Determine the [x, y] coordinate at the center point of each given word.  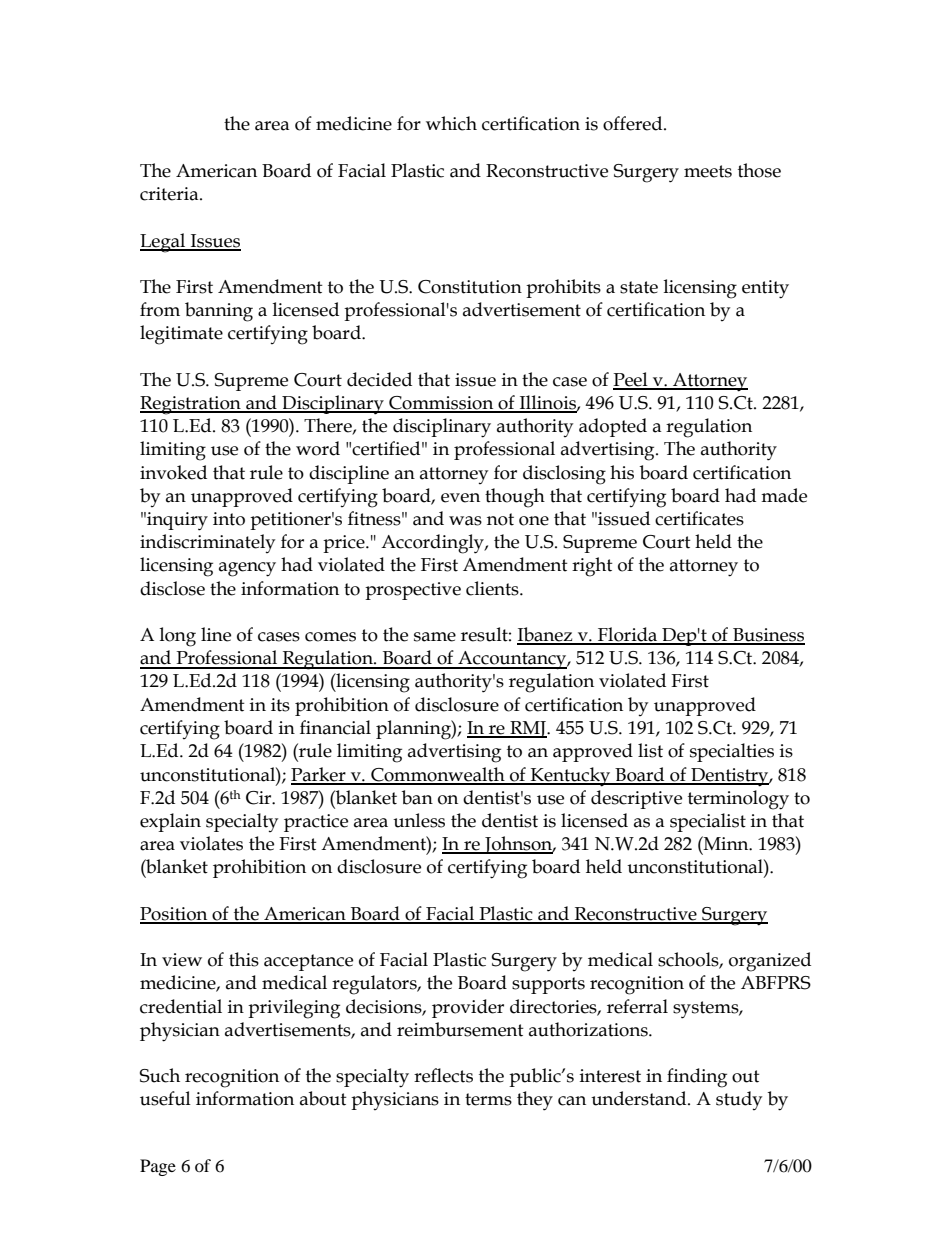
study [739, 1100]
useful [165, 1098]
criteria [170, 194]
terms [488, 1099]
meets [708, 171]
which [451, 123]
